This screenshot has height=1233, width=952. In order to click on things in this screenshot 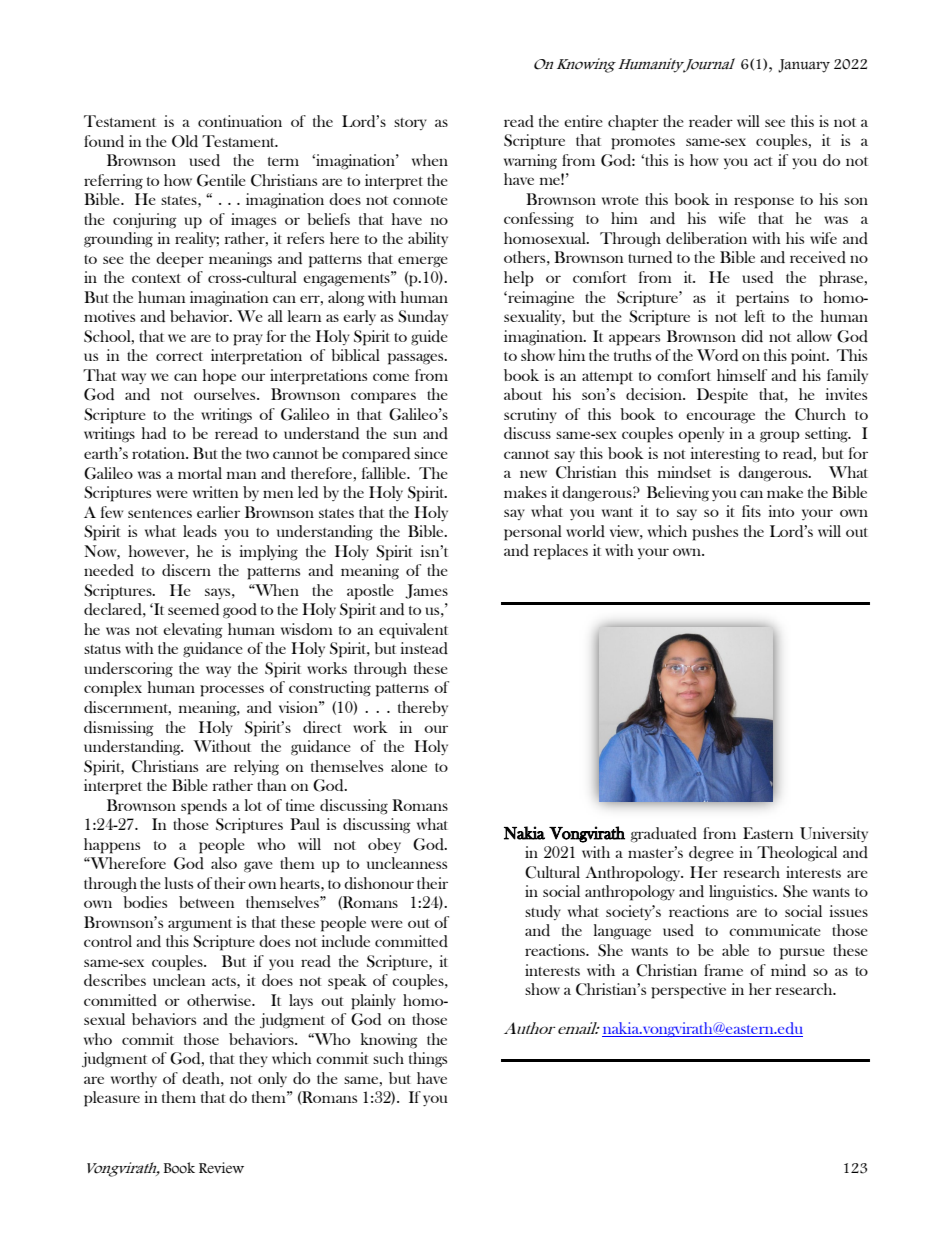, I will do `click(428, 1060)`.
